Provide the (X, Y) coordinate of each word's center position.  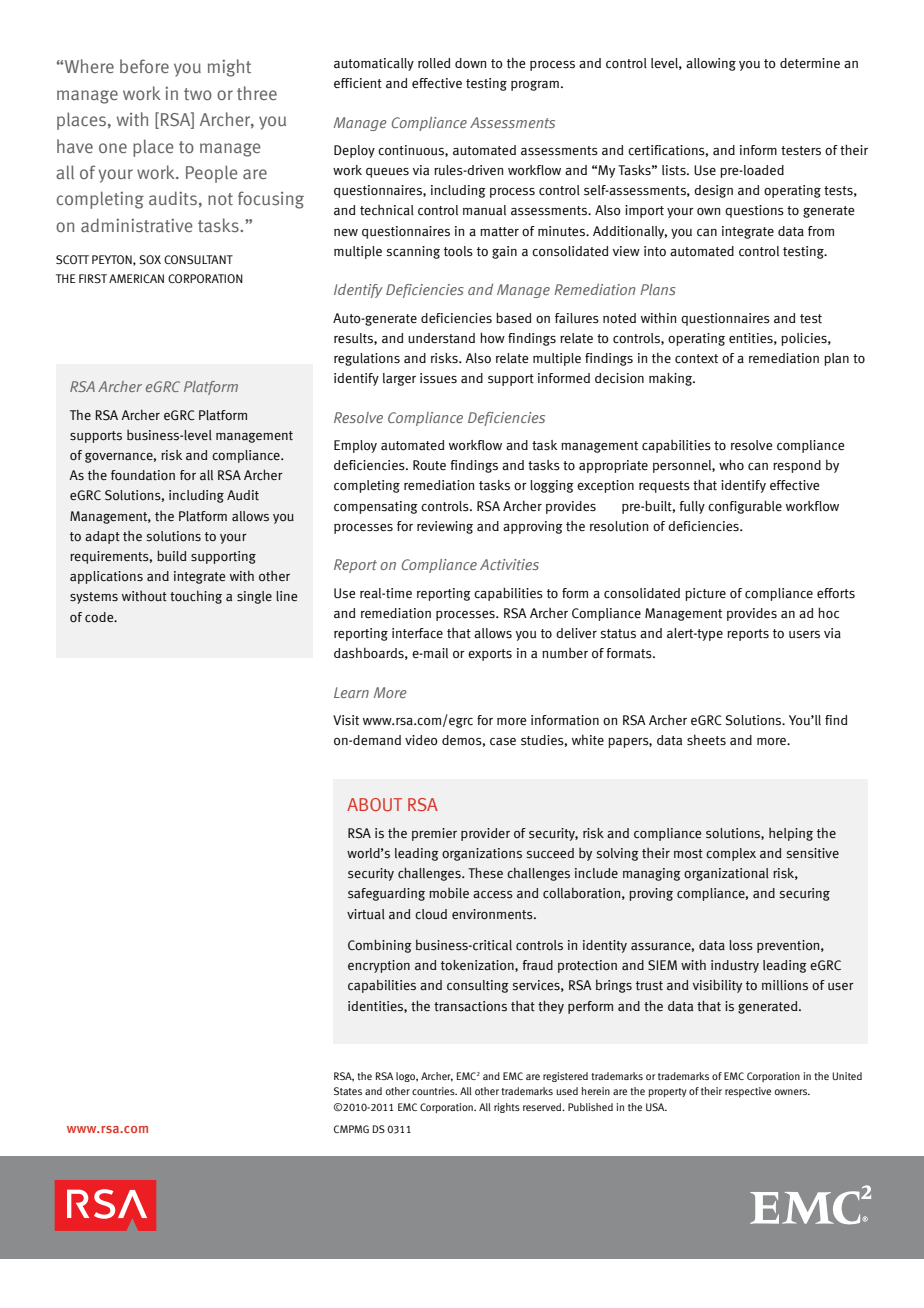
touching (196, 597)
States (348, 1091)
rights (507, 1108)
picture (705, 594)
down (470, 63)
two (198, 94)
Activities (509, 564)
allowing (711, 64)
